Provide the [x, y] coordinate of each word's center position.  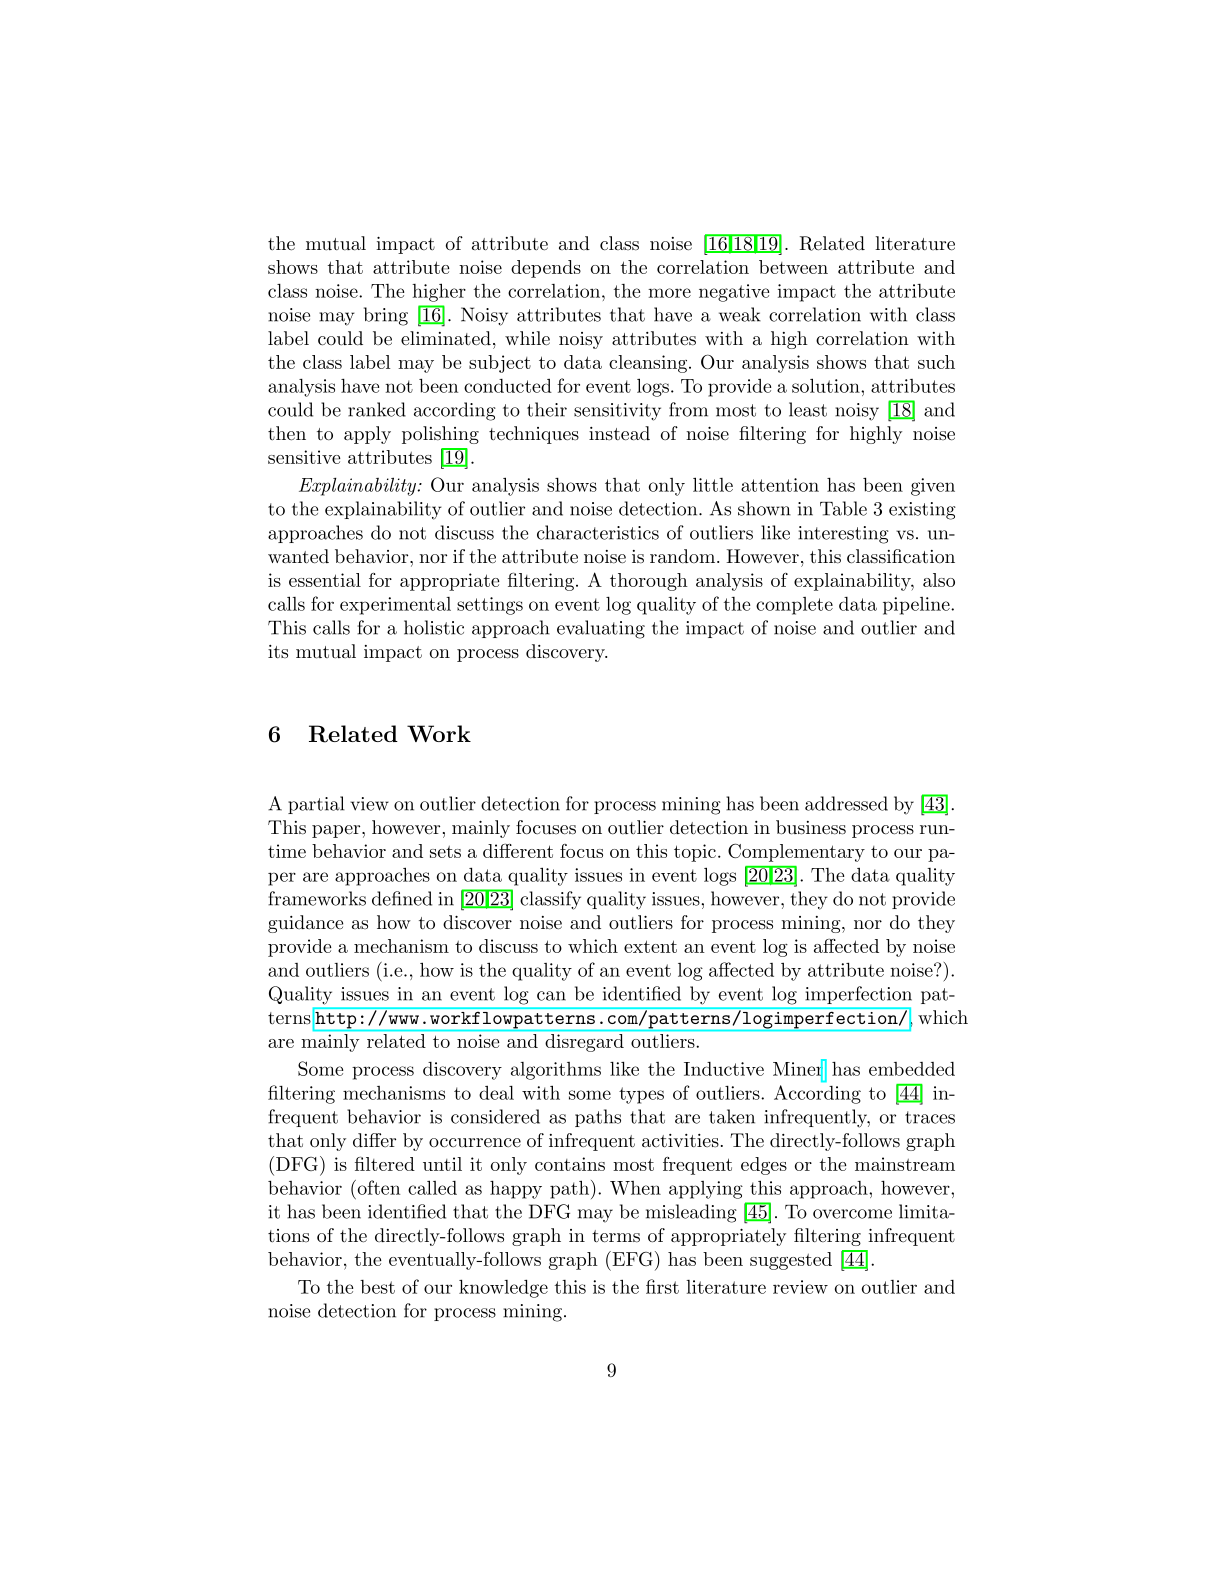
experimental [395, 606]
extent [650, 946]
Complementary [796, 852]
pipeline [916, 606]
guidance [305, 924]
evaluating [601, 629]
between [793, 267]
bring [386, 316]
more [669, 293]
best [377, 1287]
